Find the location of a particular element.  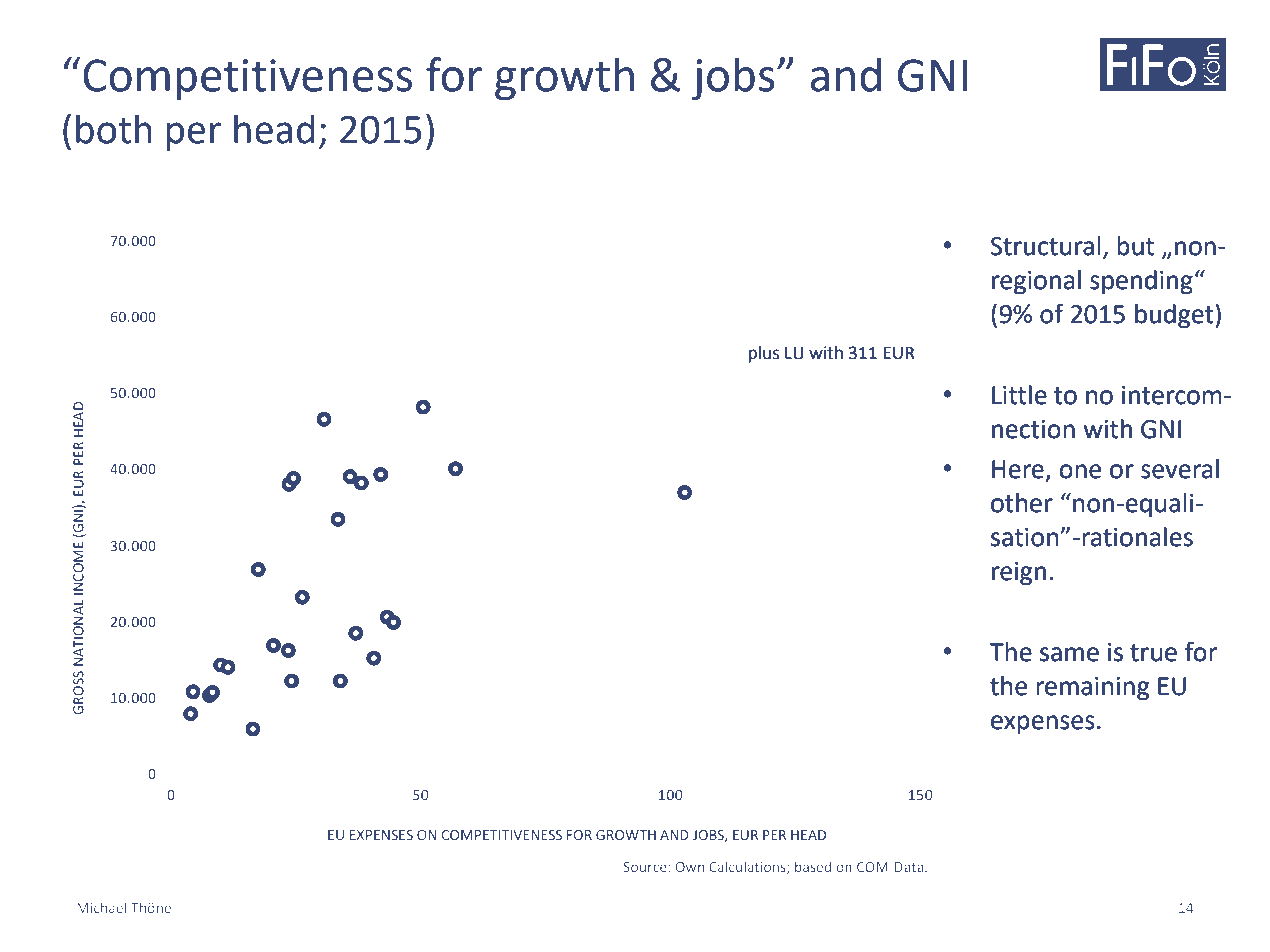

both is located at coordinates (114, 129).
